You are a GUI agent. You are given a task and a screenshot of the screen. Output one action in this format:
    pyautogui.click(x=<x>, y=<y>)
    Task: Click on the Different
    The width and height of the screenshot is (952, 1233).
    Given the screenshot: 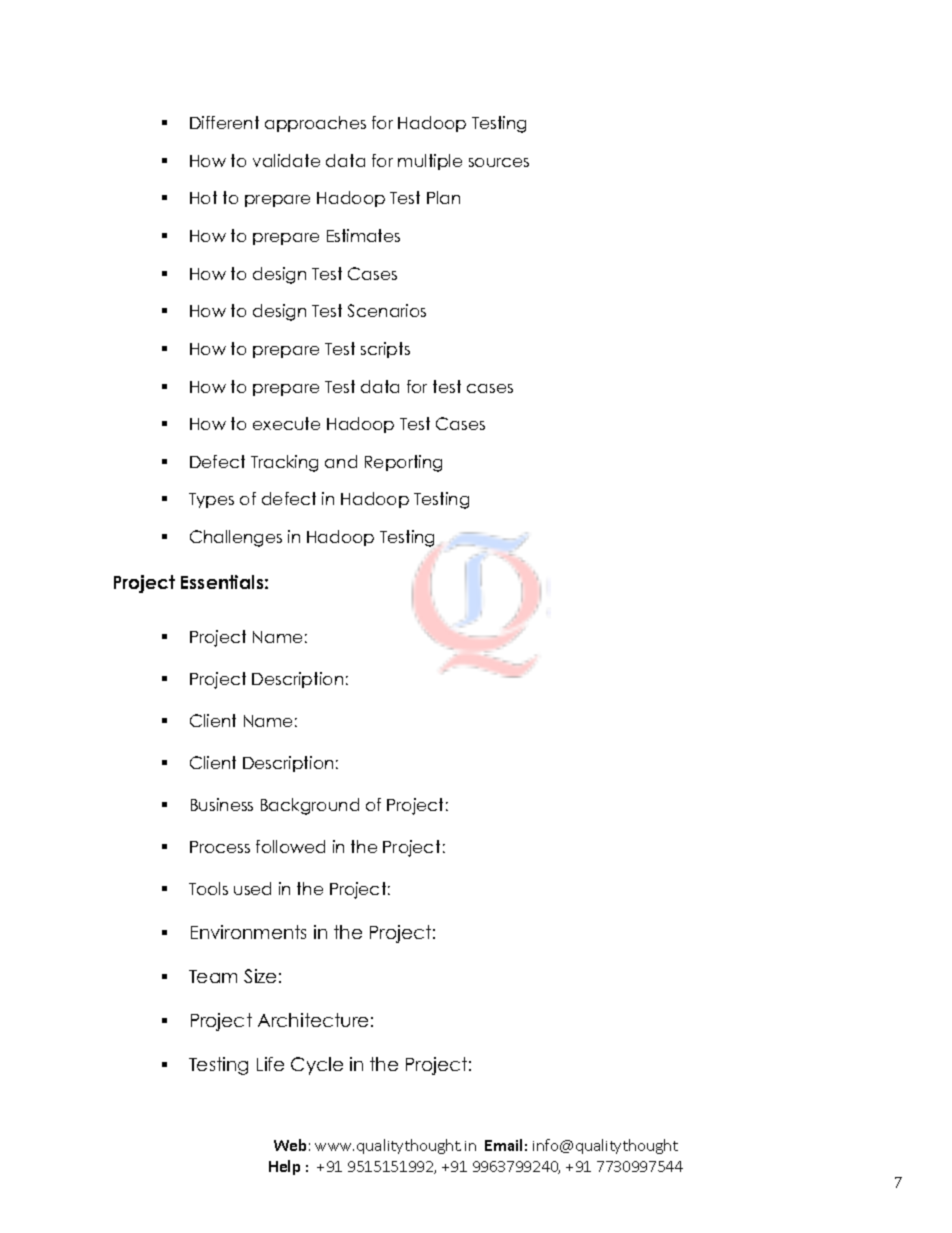 What is the action you would take?
    pyautogui.click(x=224, y=122)
